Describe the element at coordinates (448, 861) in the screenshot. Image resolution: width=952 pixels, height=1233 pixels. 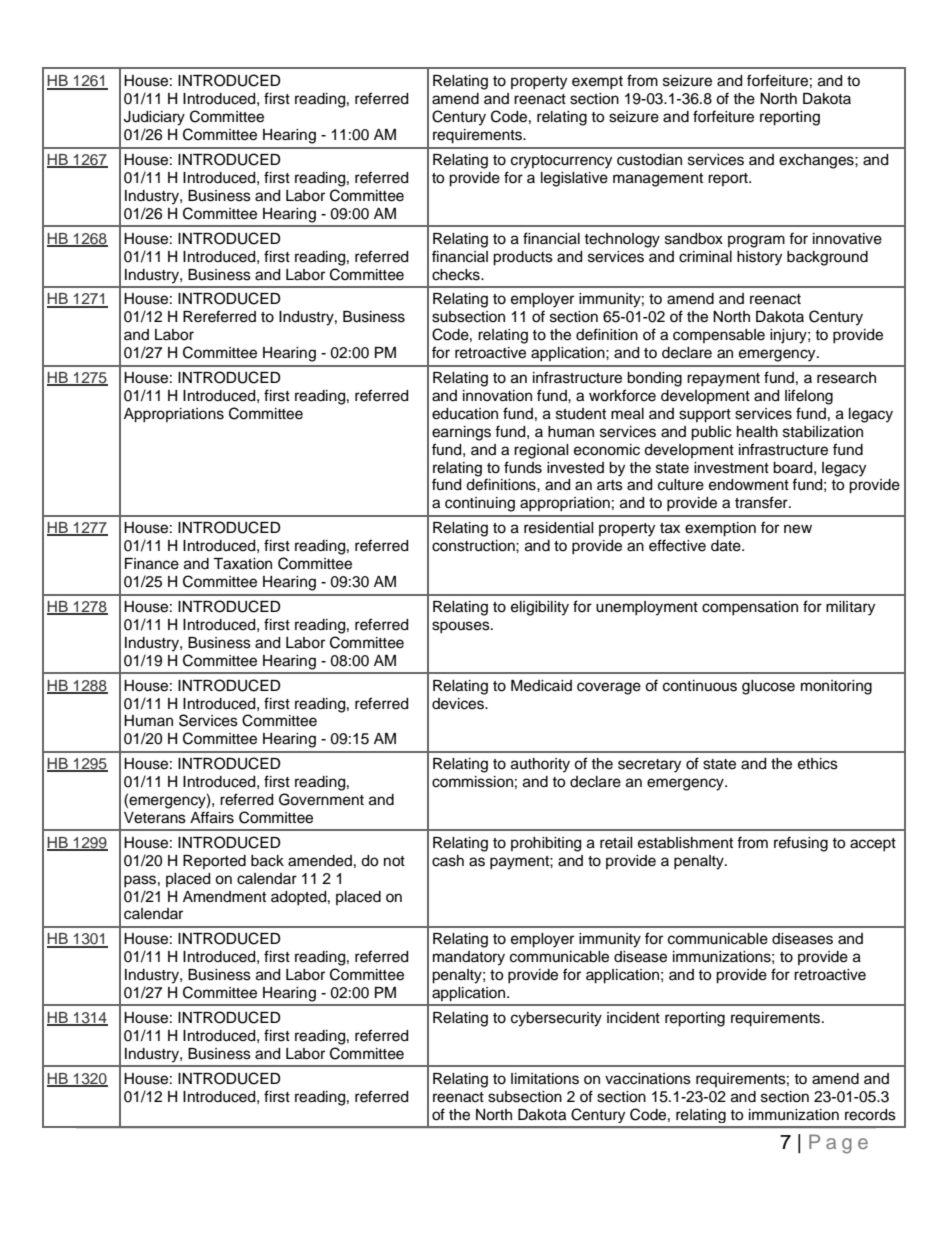
I see `cash` at that location.
